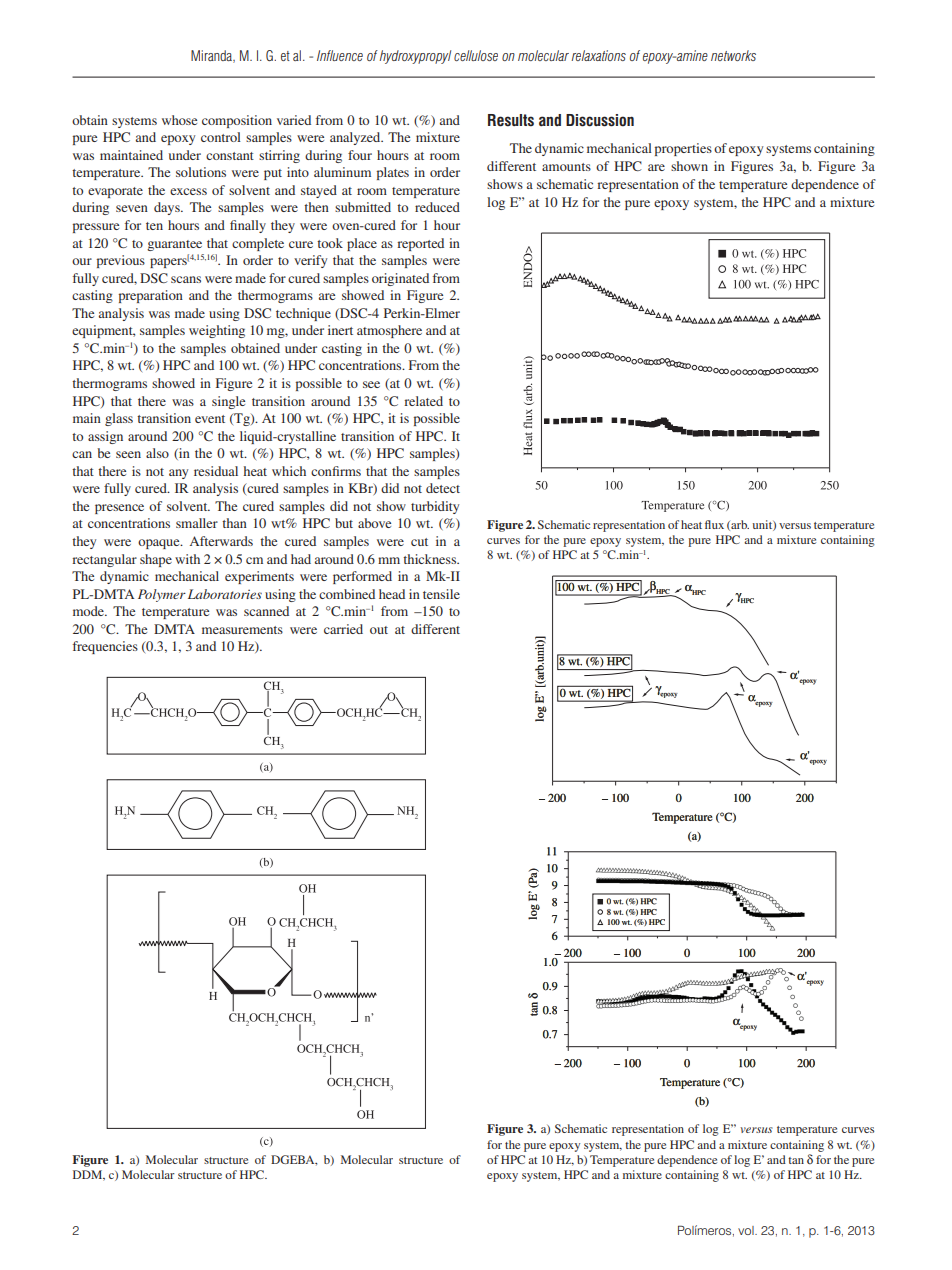 The height and width of the document is (1270, 952). What do you see at coordinates (379, 630) in the document?
I see `out` at bounding box center [379, 630].
